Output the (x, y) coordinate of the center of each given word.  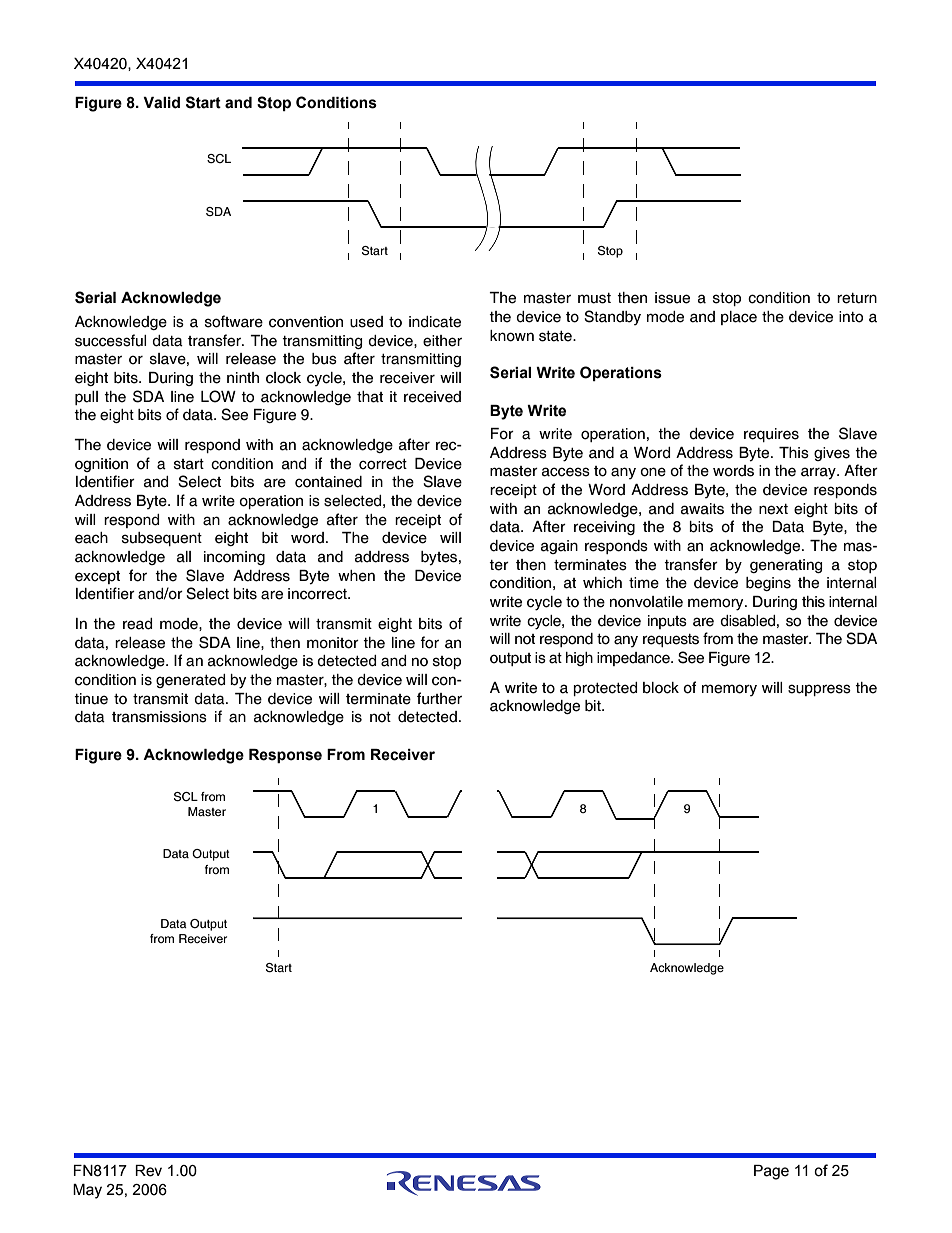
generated (191, 681)
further (439, 698)
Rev (148, 1171)
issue (672, 298)
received (432, 397)
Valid (161, 103)
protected (605, 689)
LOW (218, 396)
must (594, 298)
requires (771, 435)
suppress (819, 690)
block (661, 688)
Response (285, 756)
